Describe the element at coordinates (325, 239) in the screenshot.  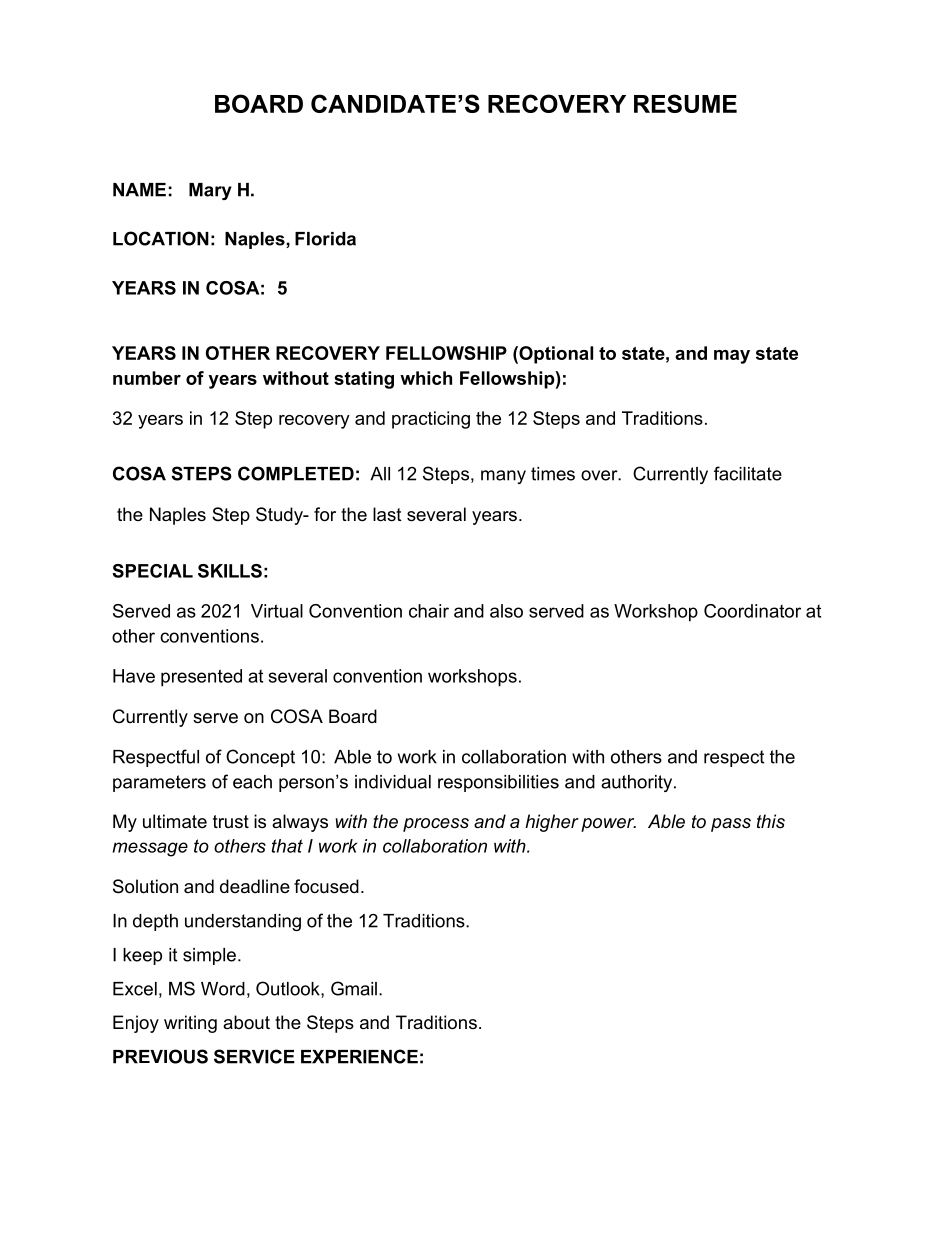
I see `Florida` at that location.
